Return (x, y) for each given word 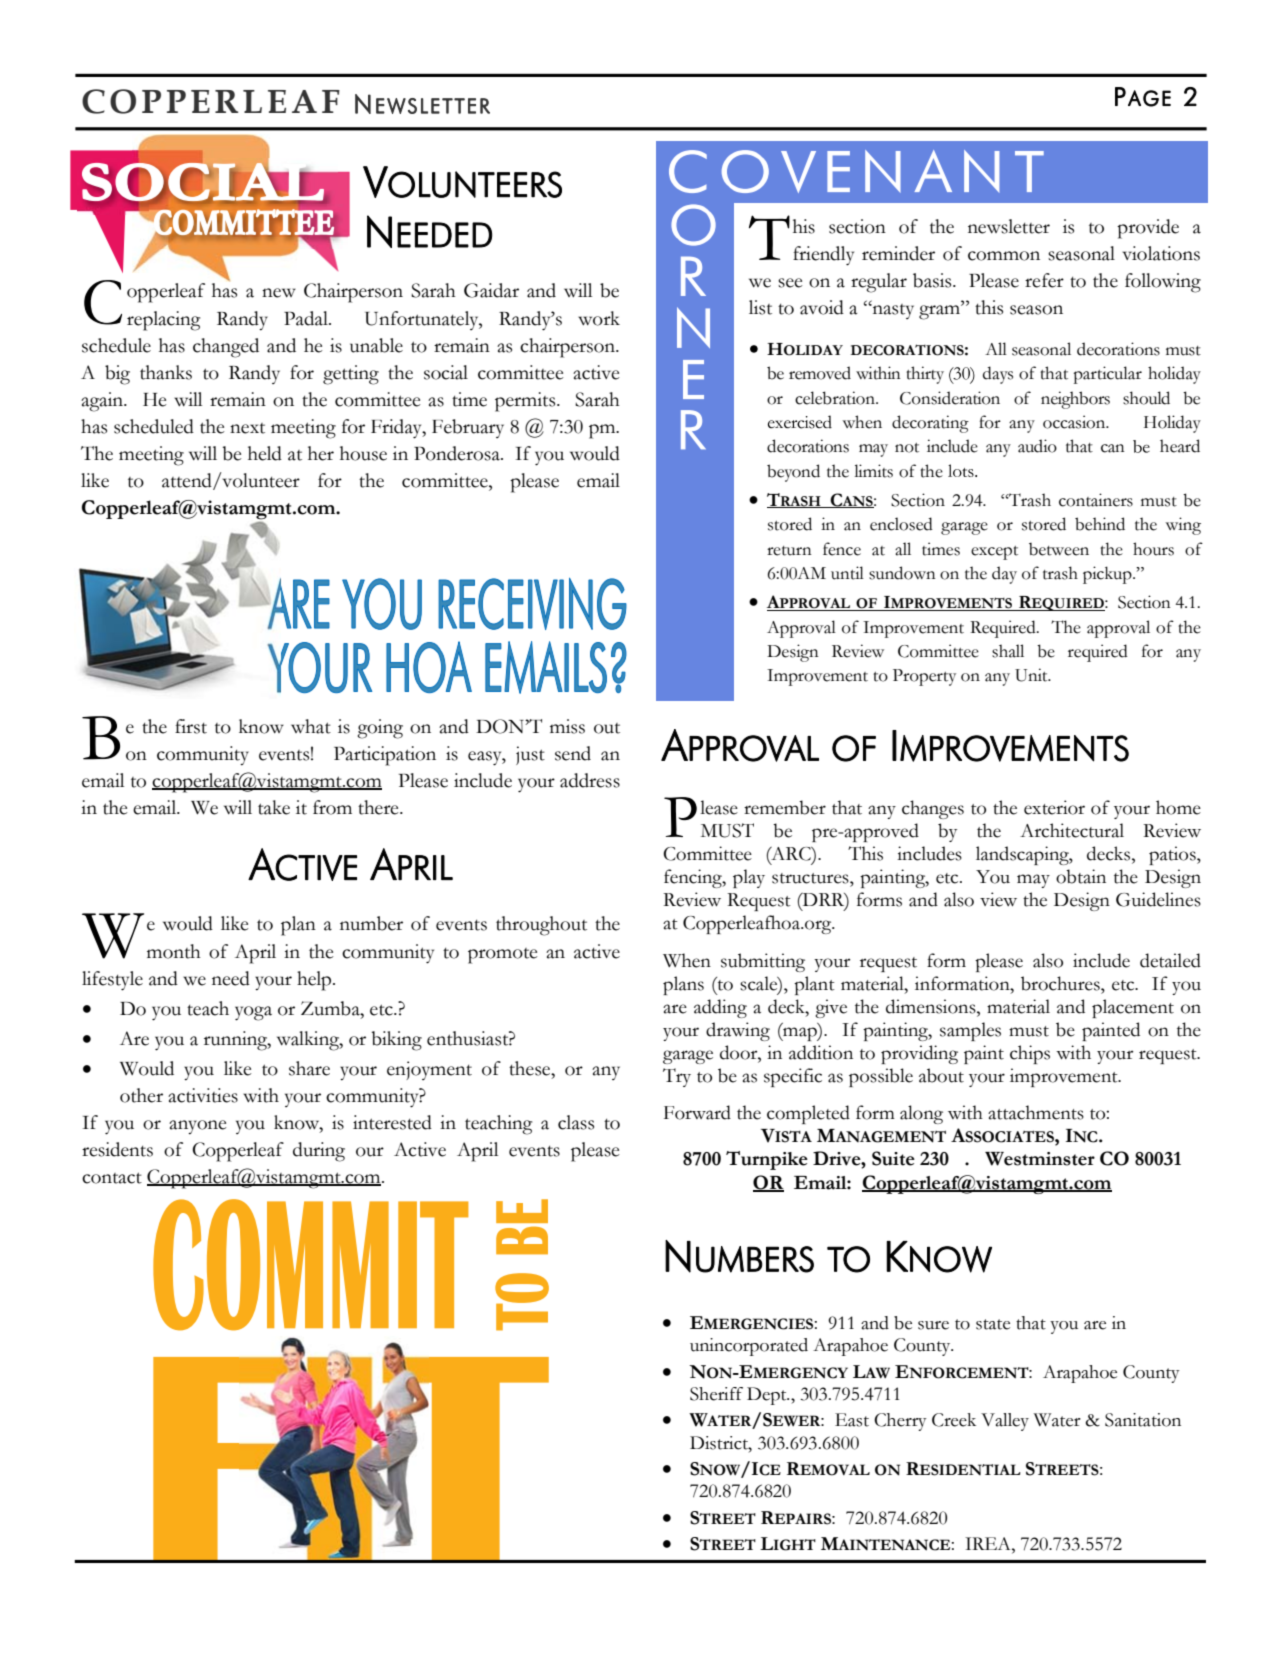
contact (112, 1178)
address (590, 780)
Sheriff (716, 1394)
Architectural (1072, 830)
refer (1044, 280)
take (274, 807)
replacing (163, 321)
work (599, 318)
